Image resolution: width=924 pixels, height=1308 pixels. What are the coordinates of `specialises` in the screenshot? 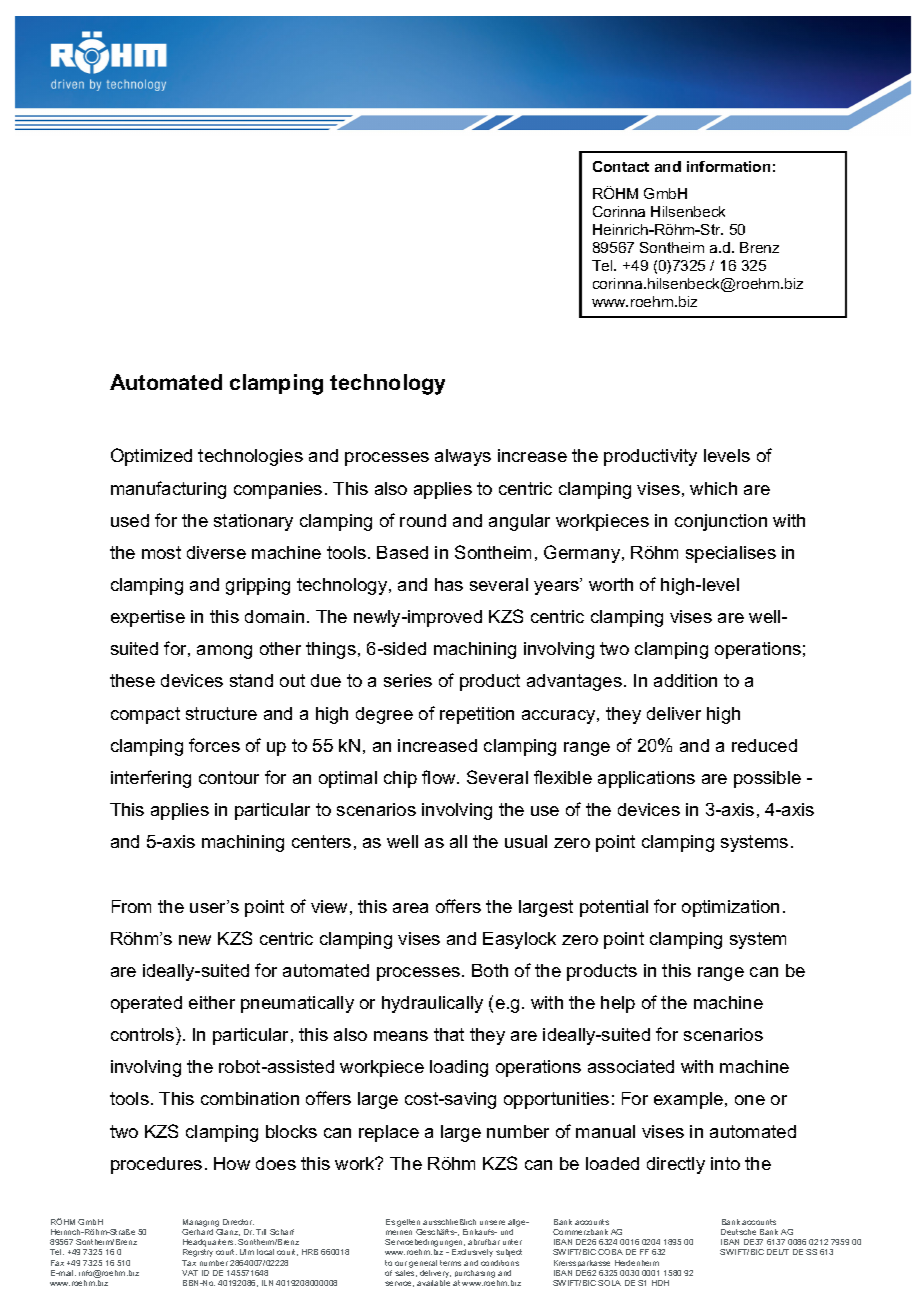 It's located at (731, 554).
